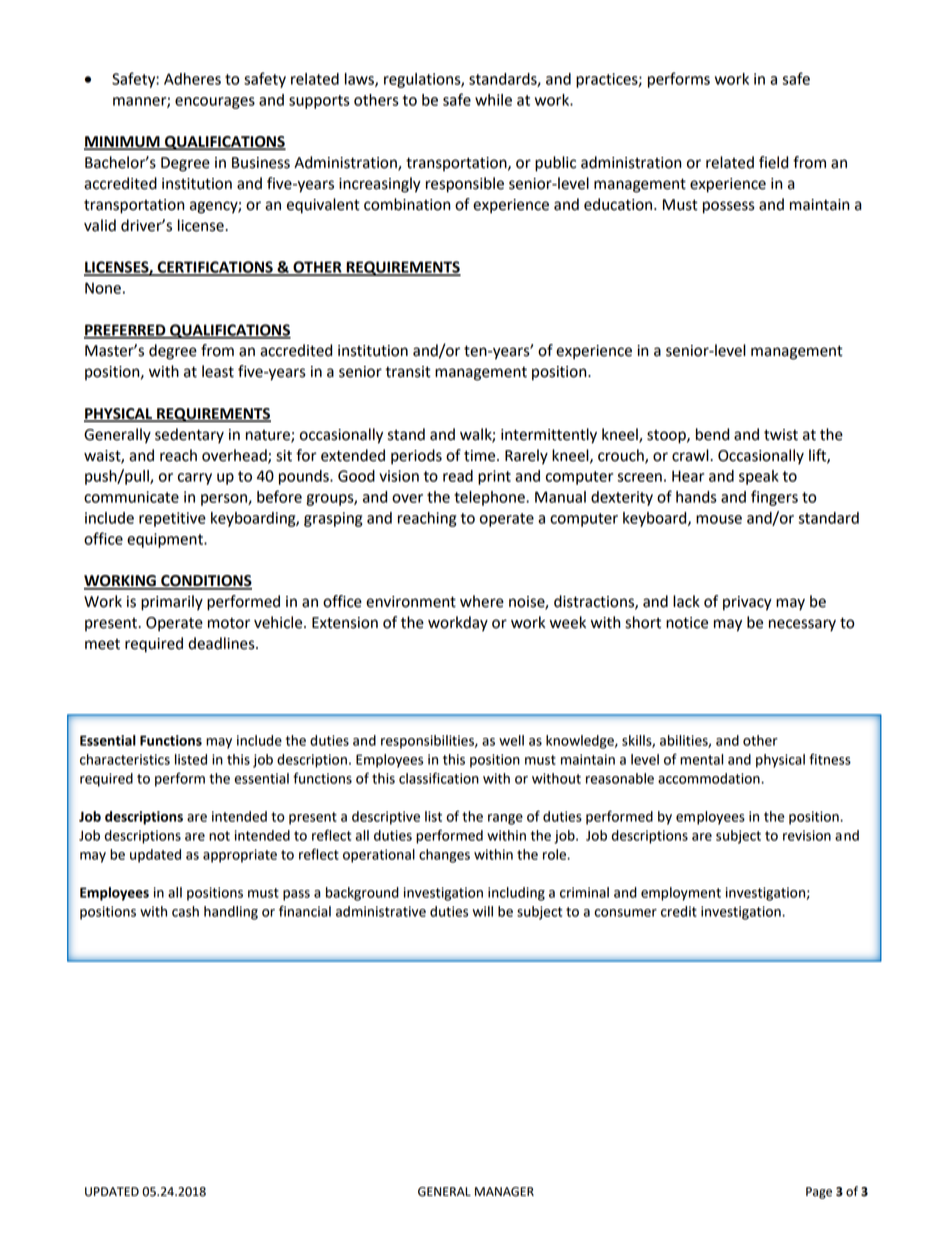 Image resolution: width=952 pixels, height=1233 pixels. What do you see at coordinates (819, 1193) in the screenshot?
I see `Page` at bounding box center [819, 1193].
